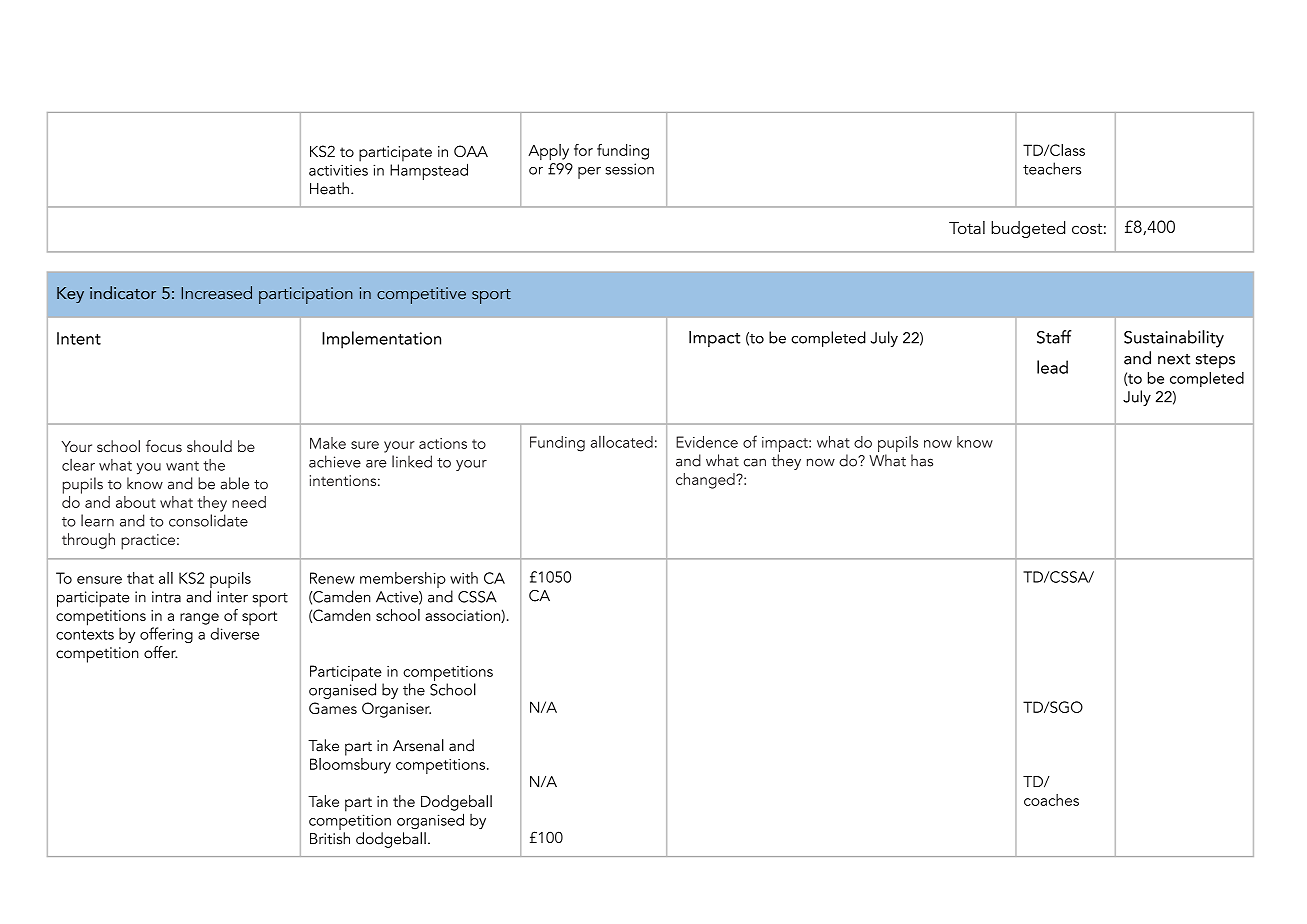  What do you see at coordinates (922, 460) in the screenshot?
I see `has` at bounding box center [922, 460].
